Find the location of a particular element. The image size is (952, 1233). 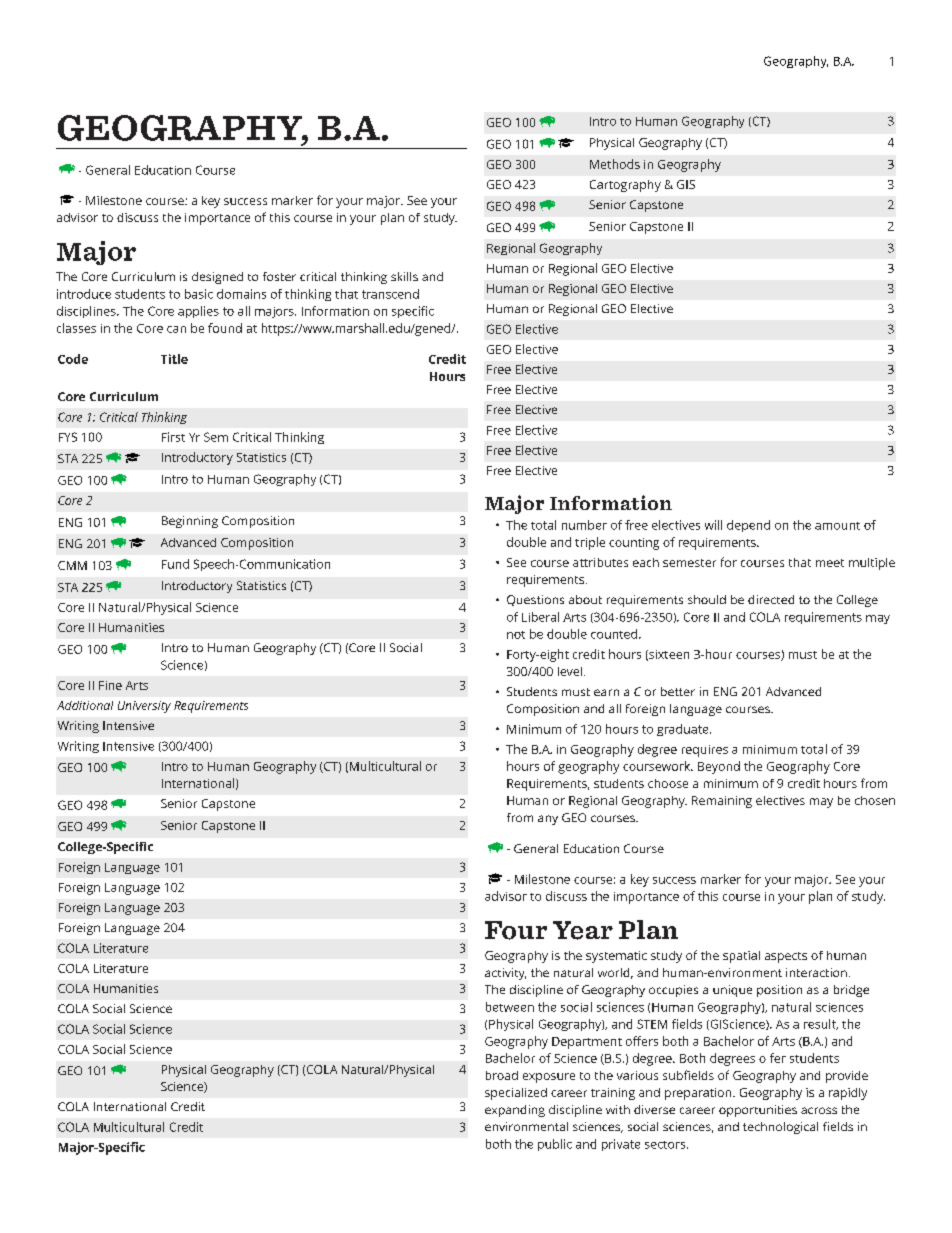

First is located at coordinates (173, 437).
